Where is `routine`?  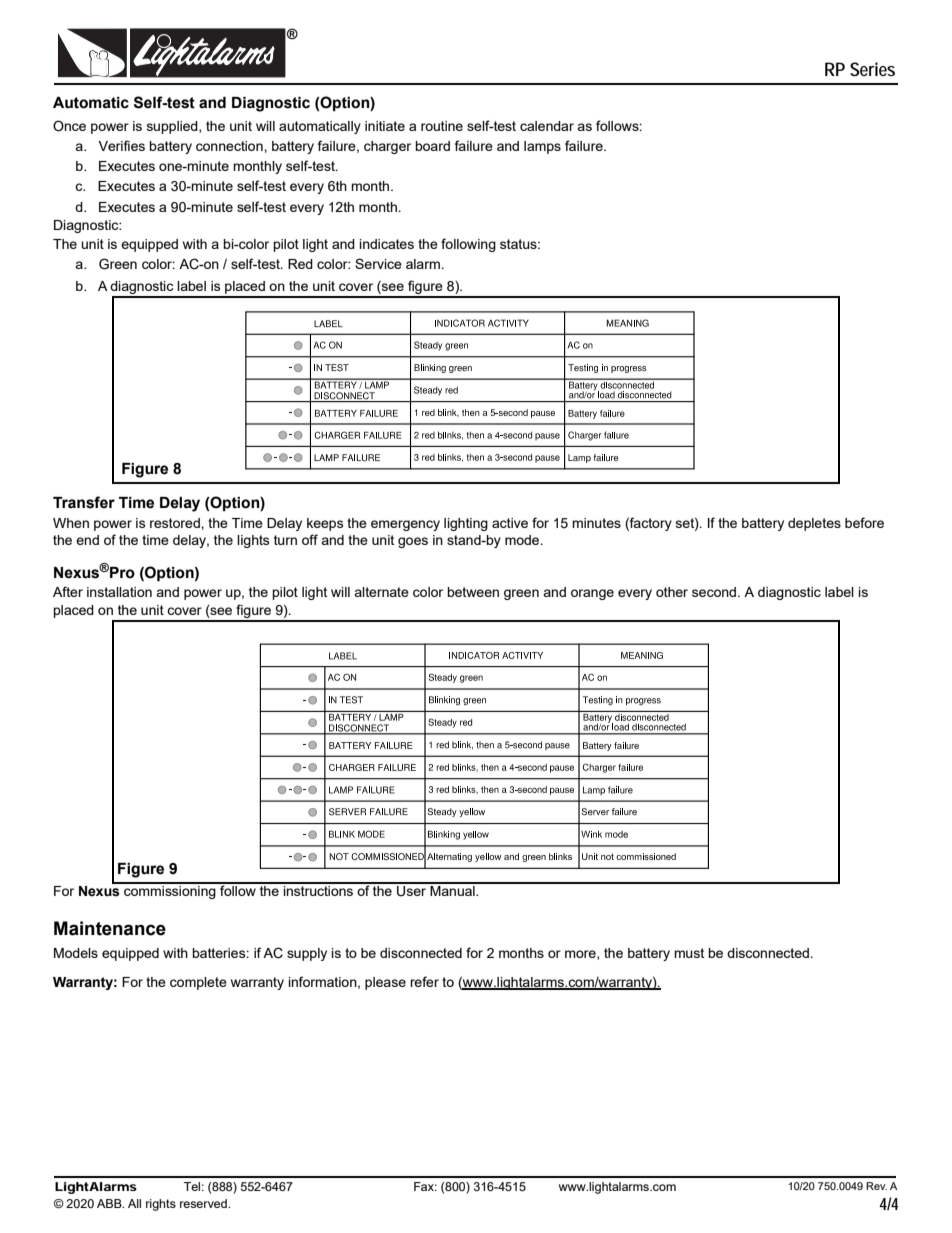
routine is located at coordinates (442, 126).
